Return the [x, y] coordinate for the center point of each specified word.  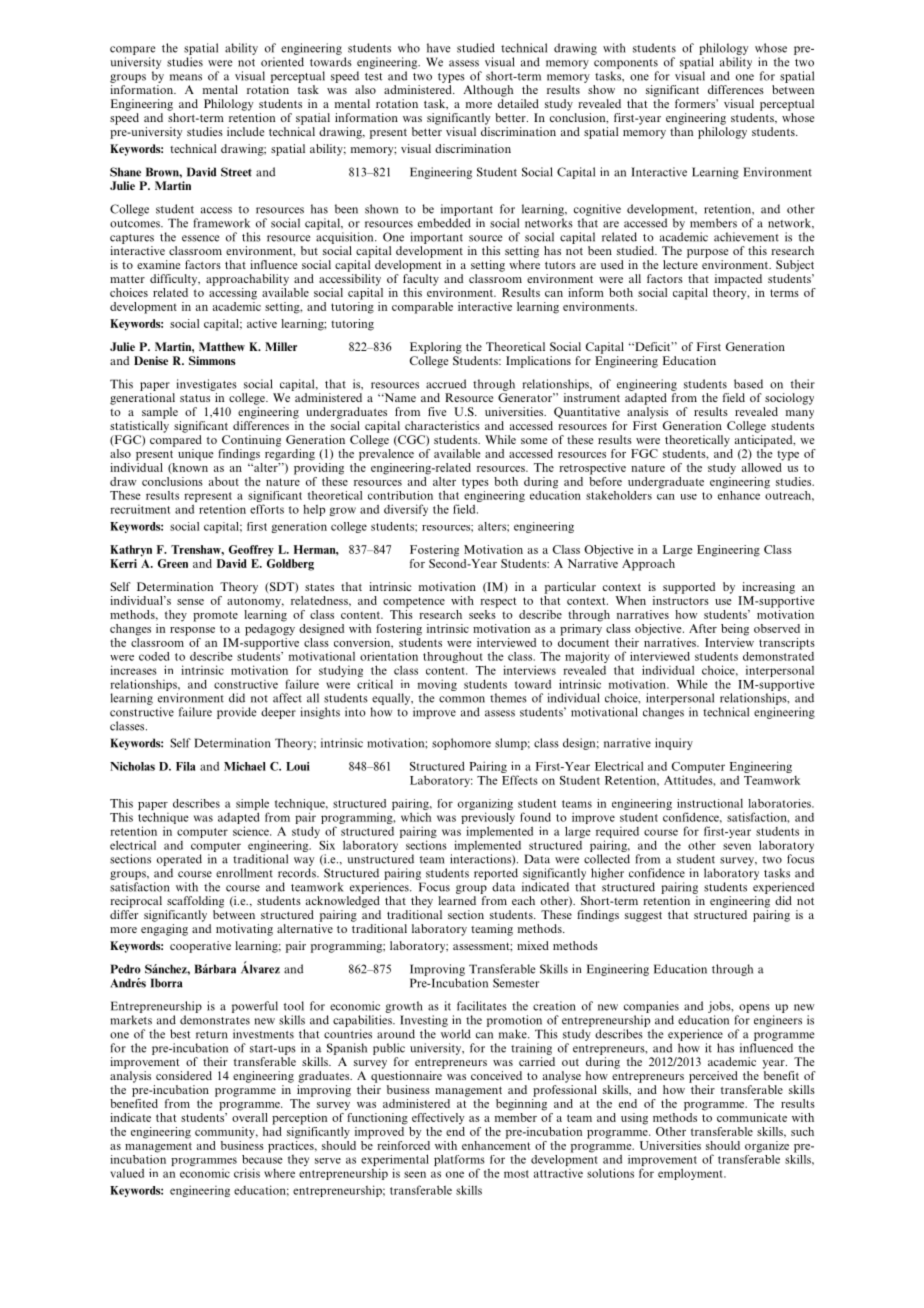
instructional [710, 803]
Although [488, 91]
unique [196, 455]
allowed [762, 466]
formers [696, 103]
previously [488, 819]
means [186, 77]
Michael [245, 766]
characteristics [442, 425]
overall [250, 1116]
